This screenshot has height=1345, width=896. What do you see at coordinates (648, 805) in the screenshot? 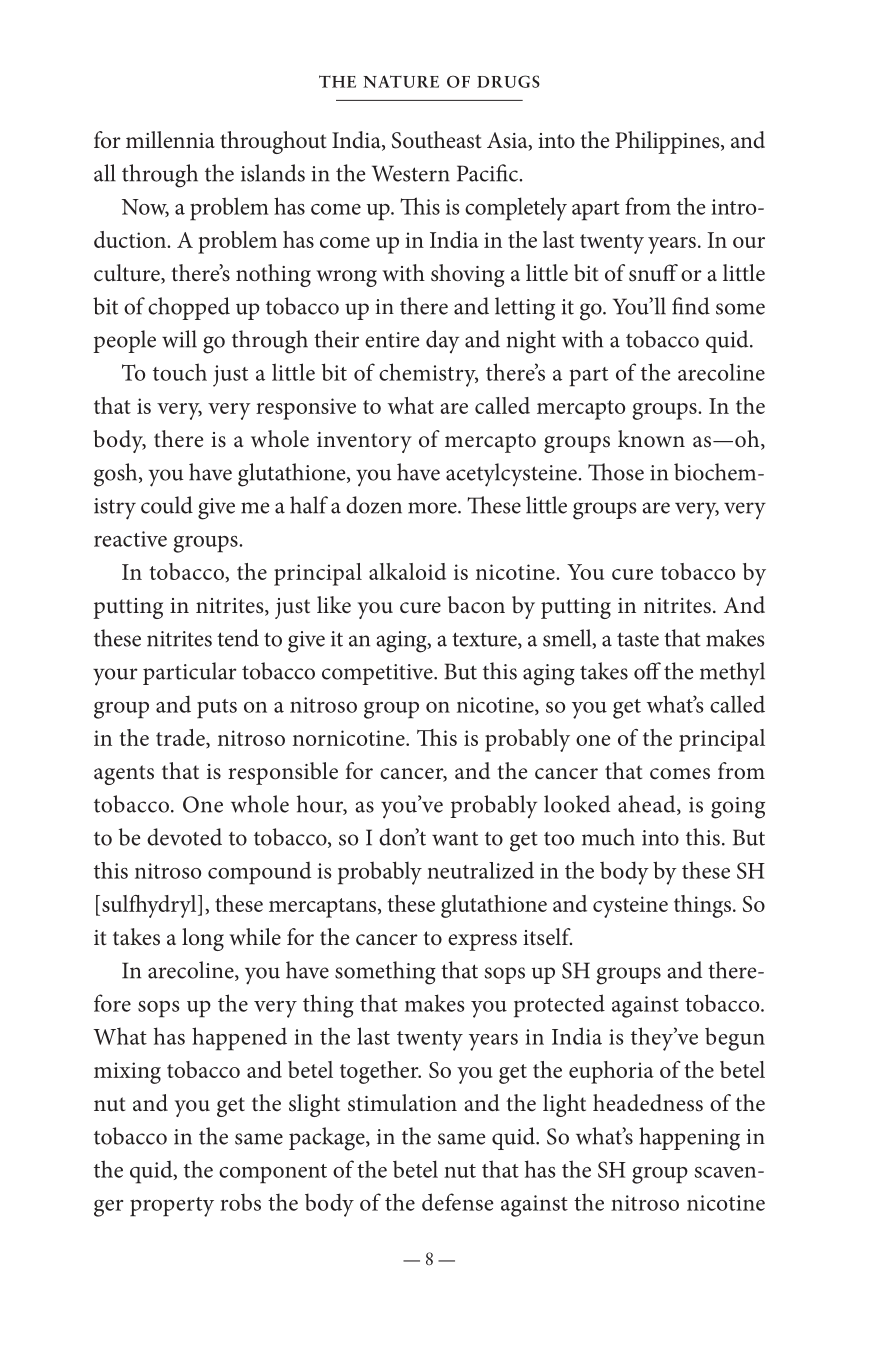
I see `ahead` at bounding box center [648, 805].
